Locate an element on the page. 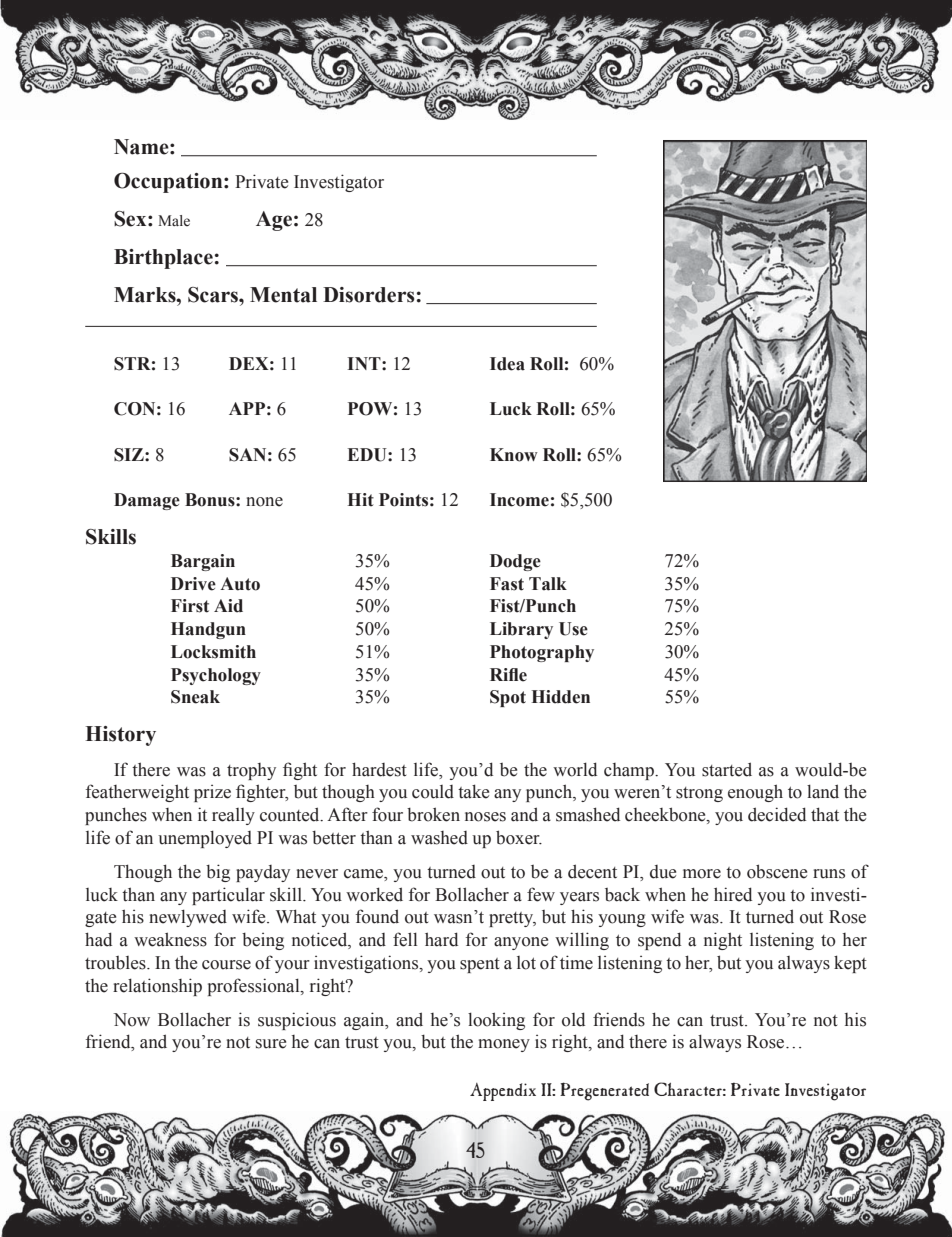  Disorders is located at coordinates (368, 295).
